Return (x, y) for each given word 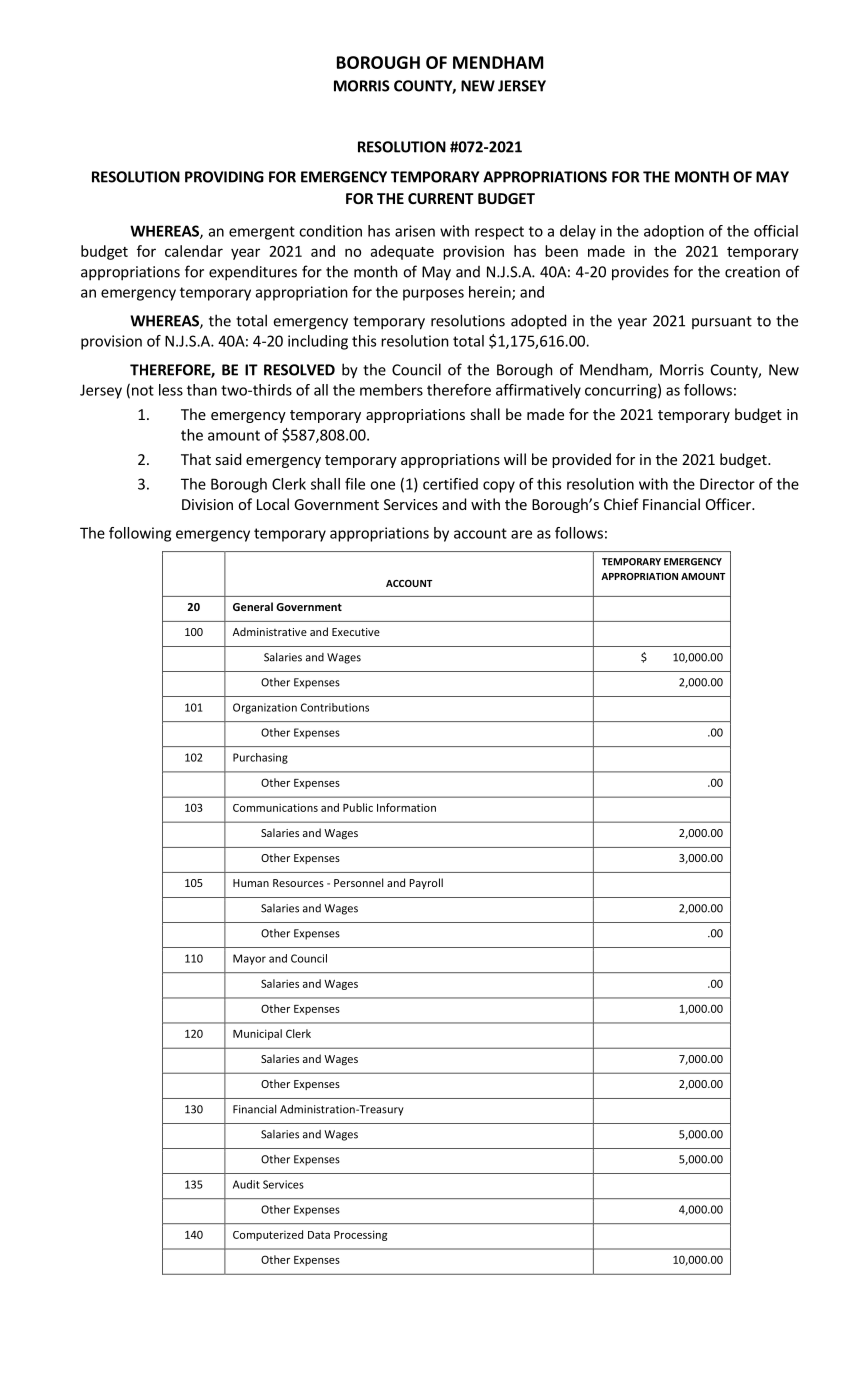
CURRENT (441, 198)
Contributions (335, 707)
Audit (246, 1184)
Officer (729, 504)
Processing (360, 1235)
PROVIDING (224, 177)
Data (319, 1235)
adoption (674, 232)
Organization (265, 708)
